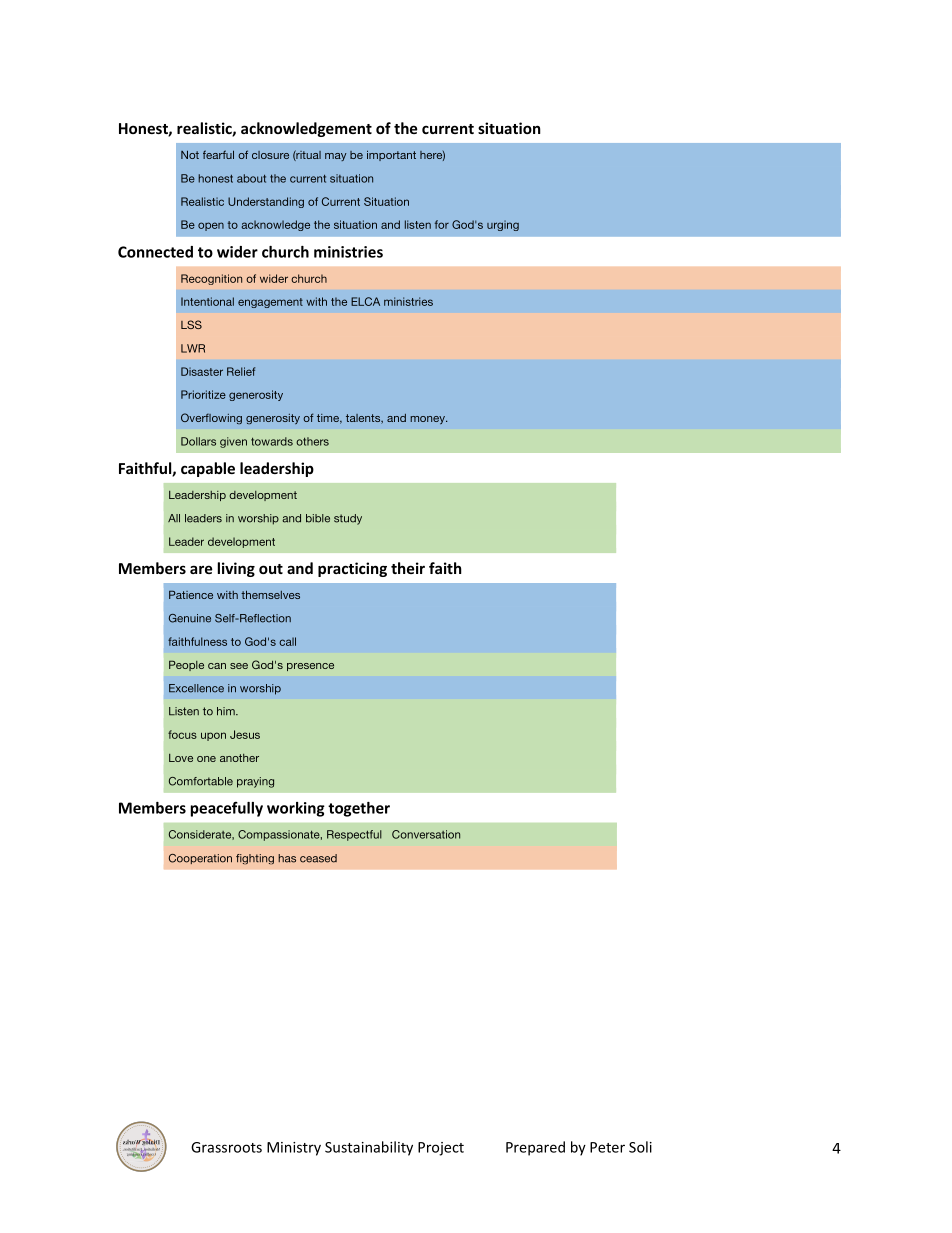  I want to click on their, so click(408, 568).
